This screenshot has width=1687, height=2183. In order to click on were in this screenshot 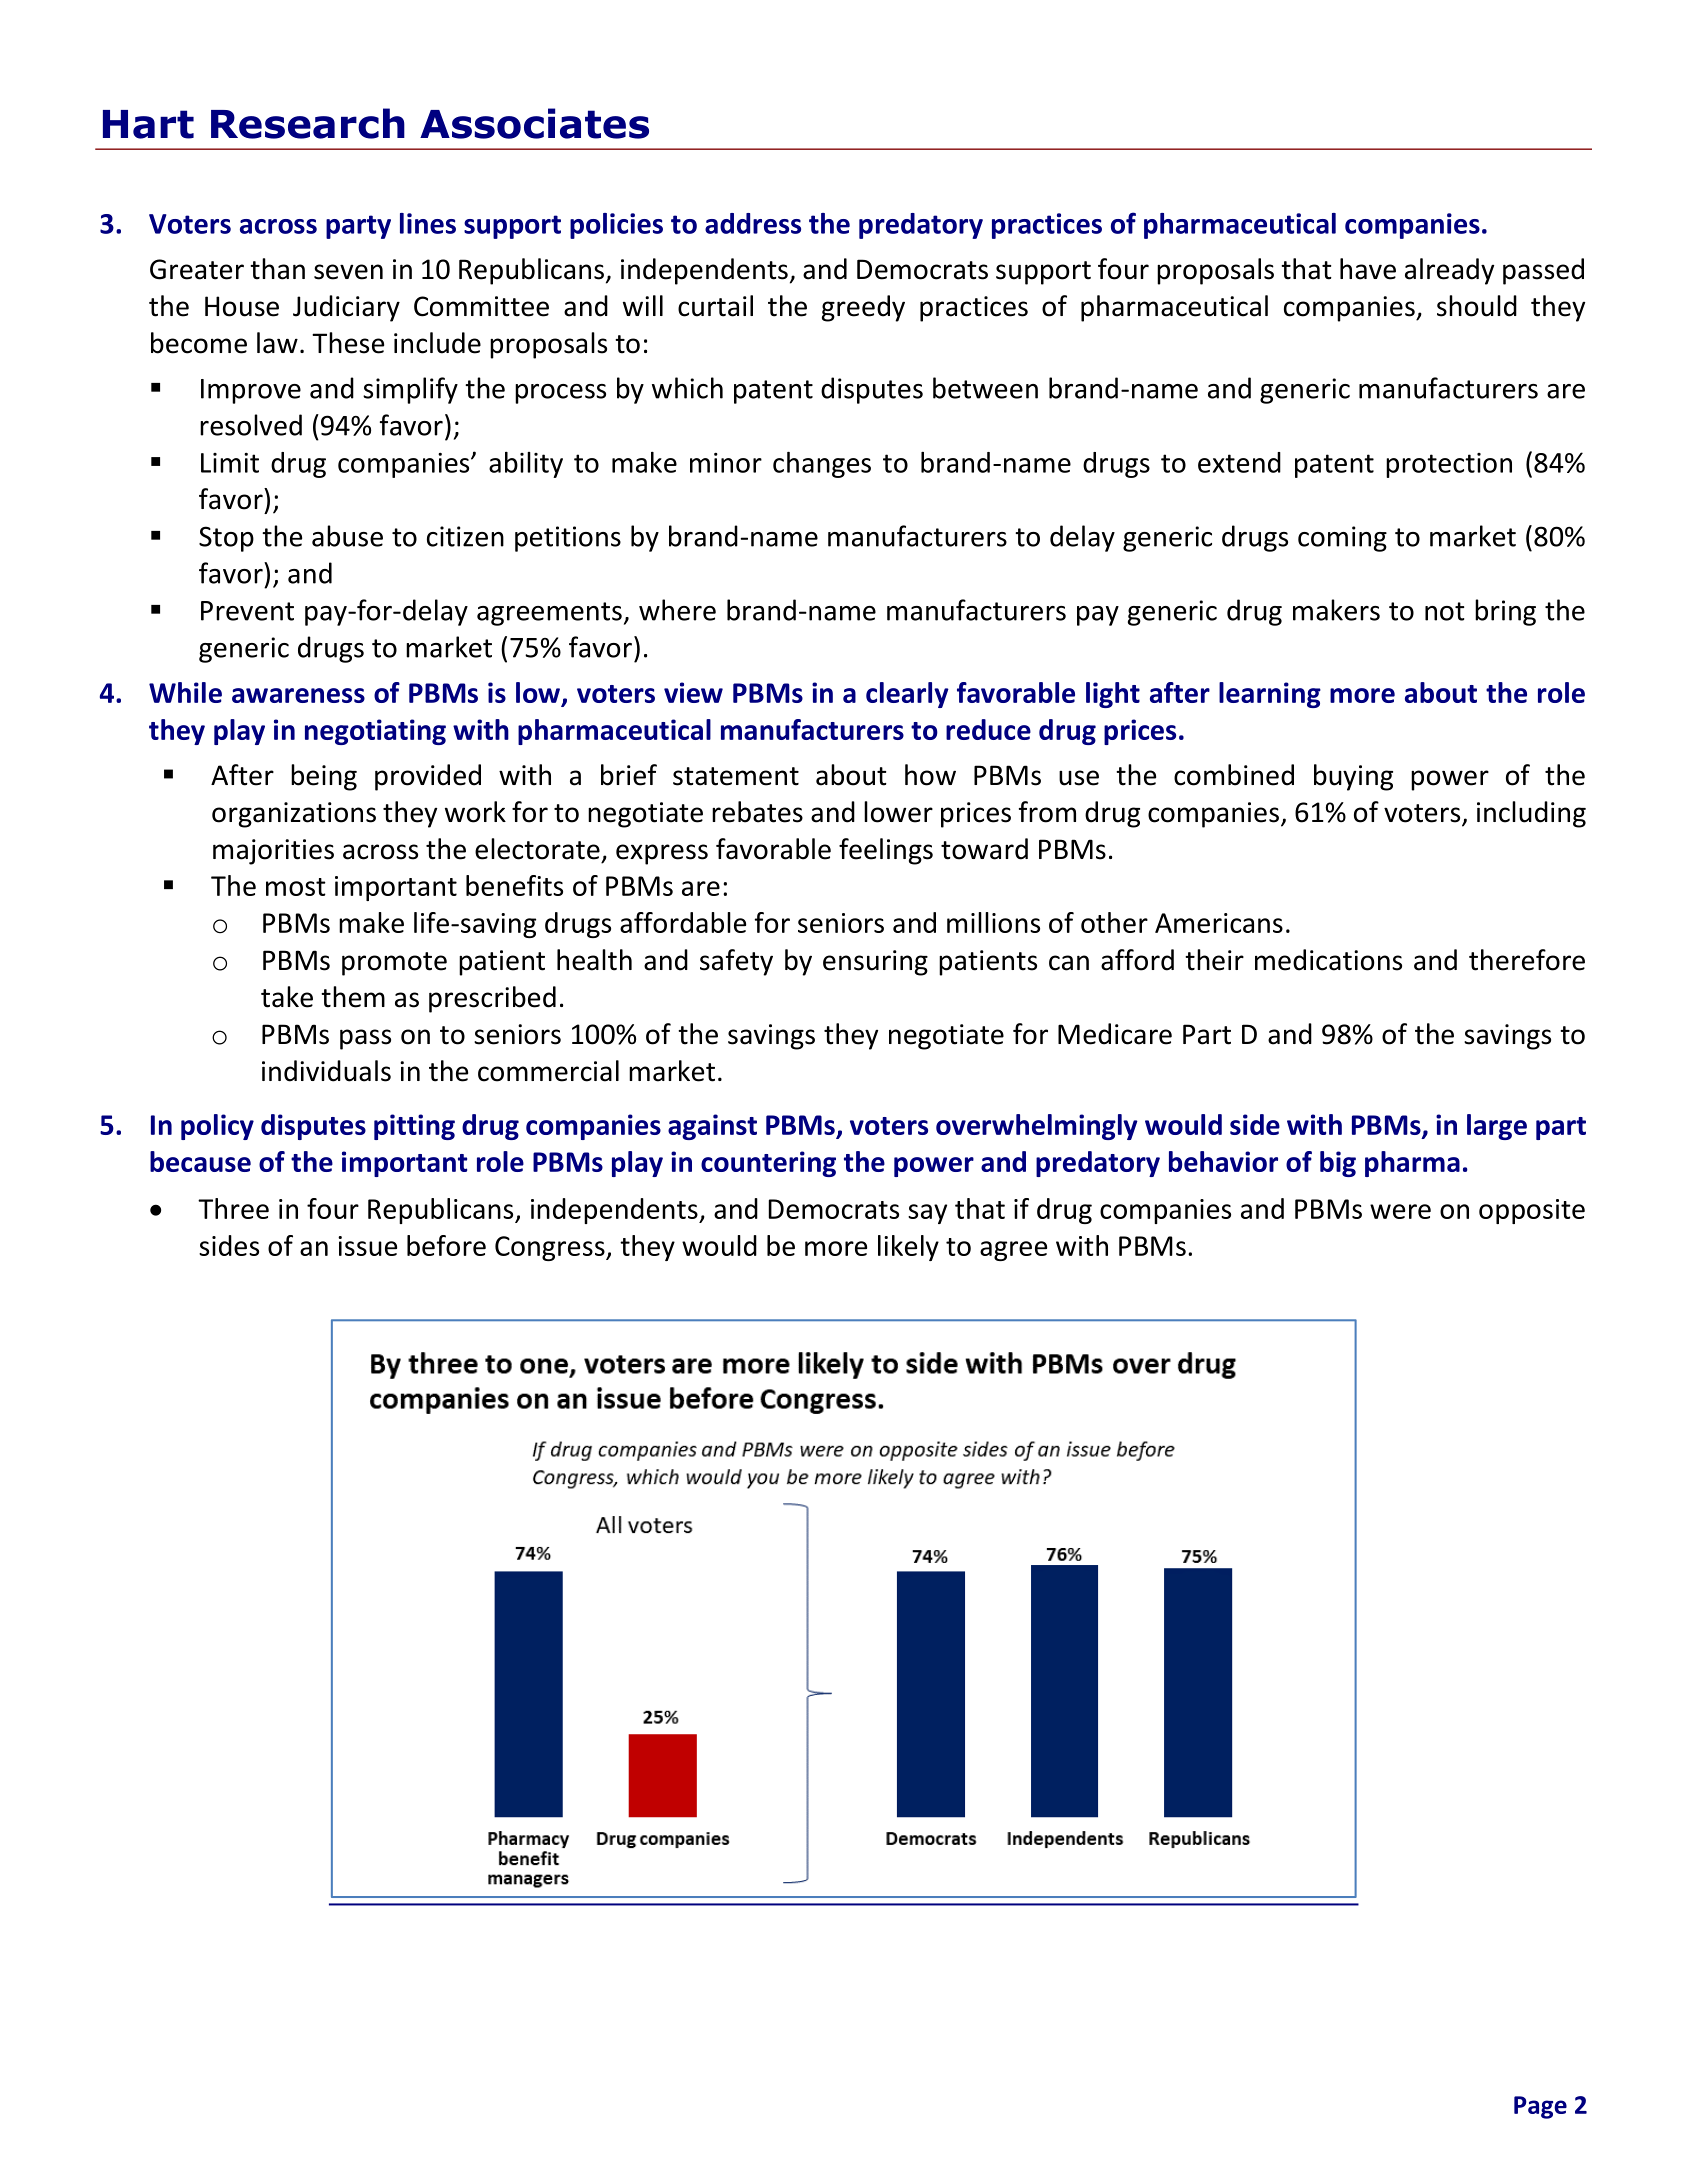, I will do `click(1400, 1211)`.
